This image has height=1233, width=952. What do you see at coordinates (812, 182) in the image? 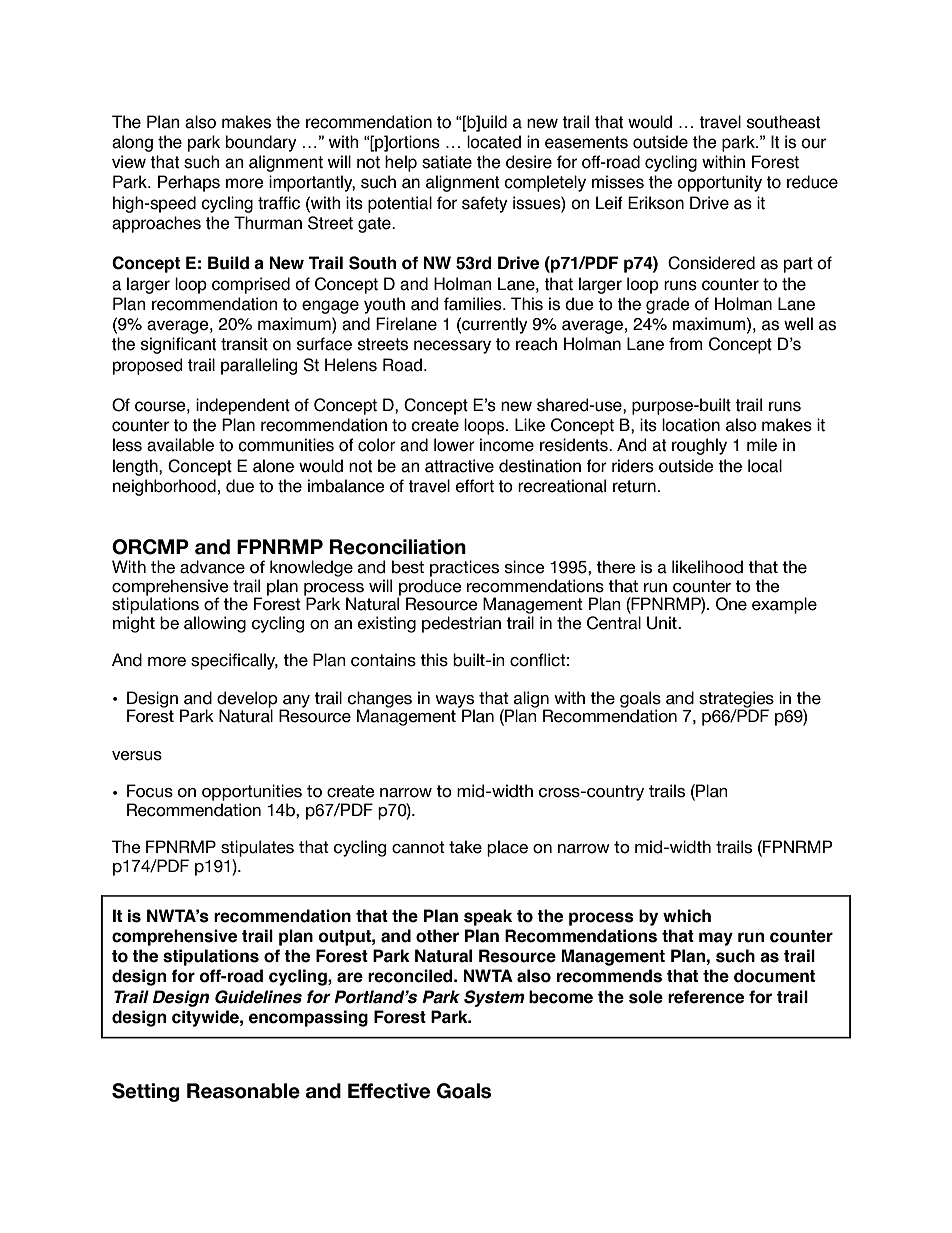
I see `reduce` at bounding box center [812, 182].
